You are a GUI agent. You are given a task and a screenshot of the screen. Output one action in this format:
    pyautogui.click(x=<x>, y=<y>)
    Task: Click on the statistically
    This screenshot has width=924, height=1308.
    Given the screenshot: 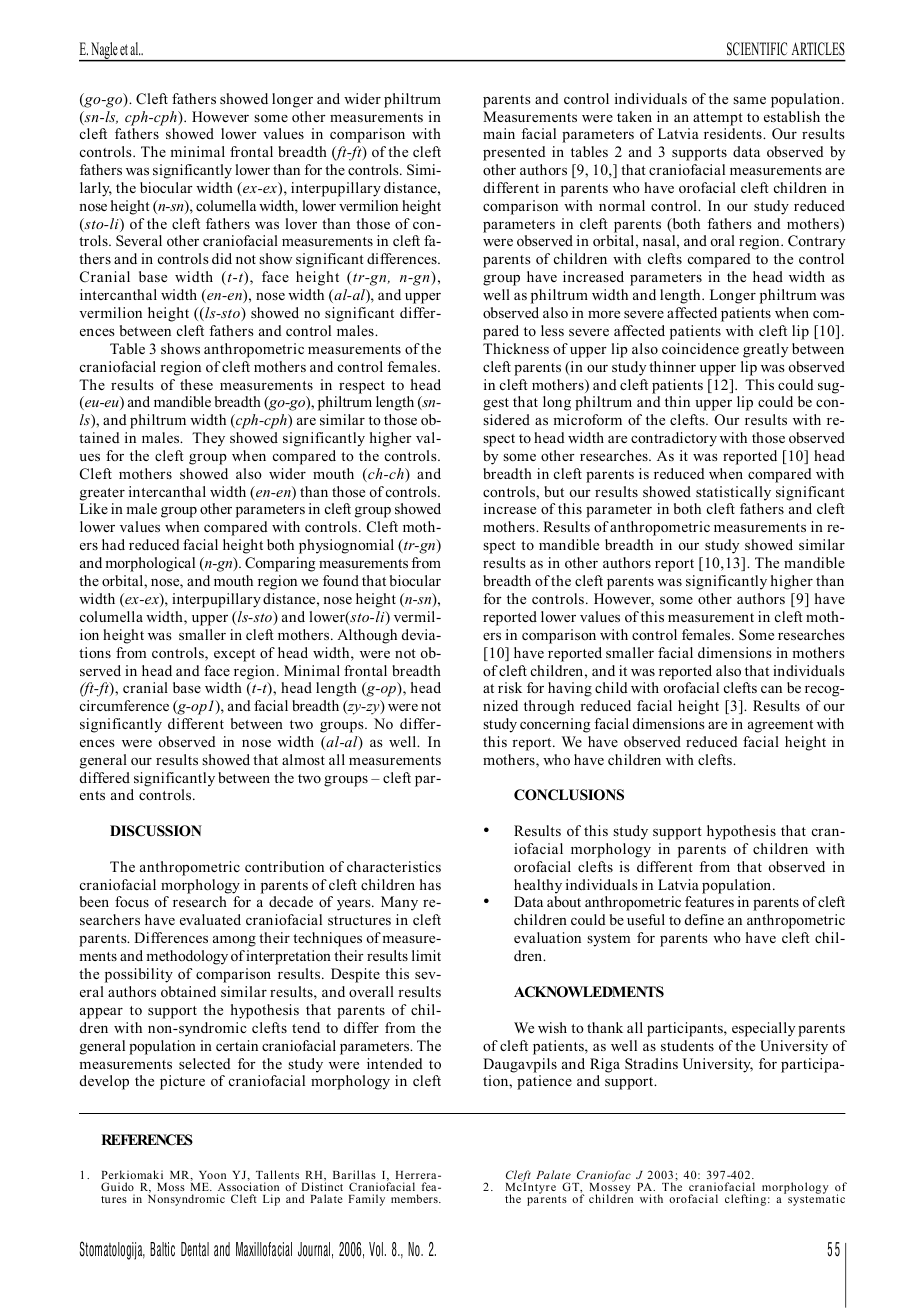 What is the action you would take?
    pyautogui.click(x=733, y=493)
